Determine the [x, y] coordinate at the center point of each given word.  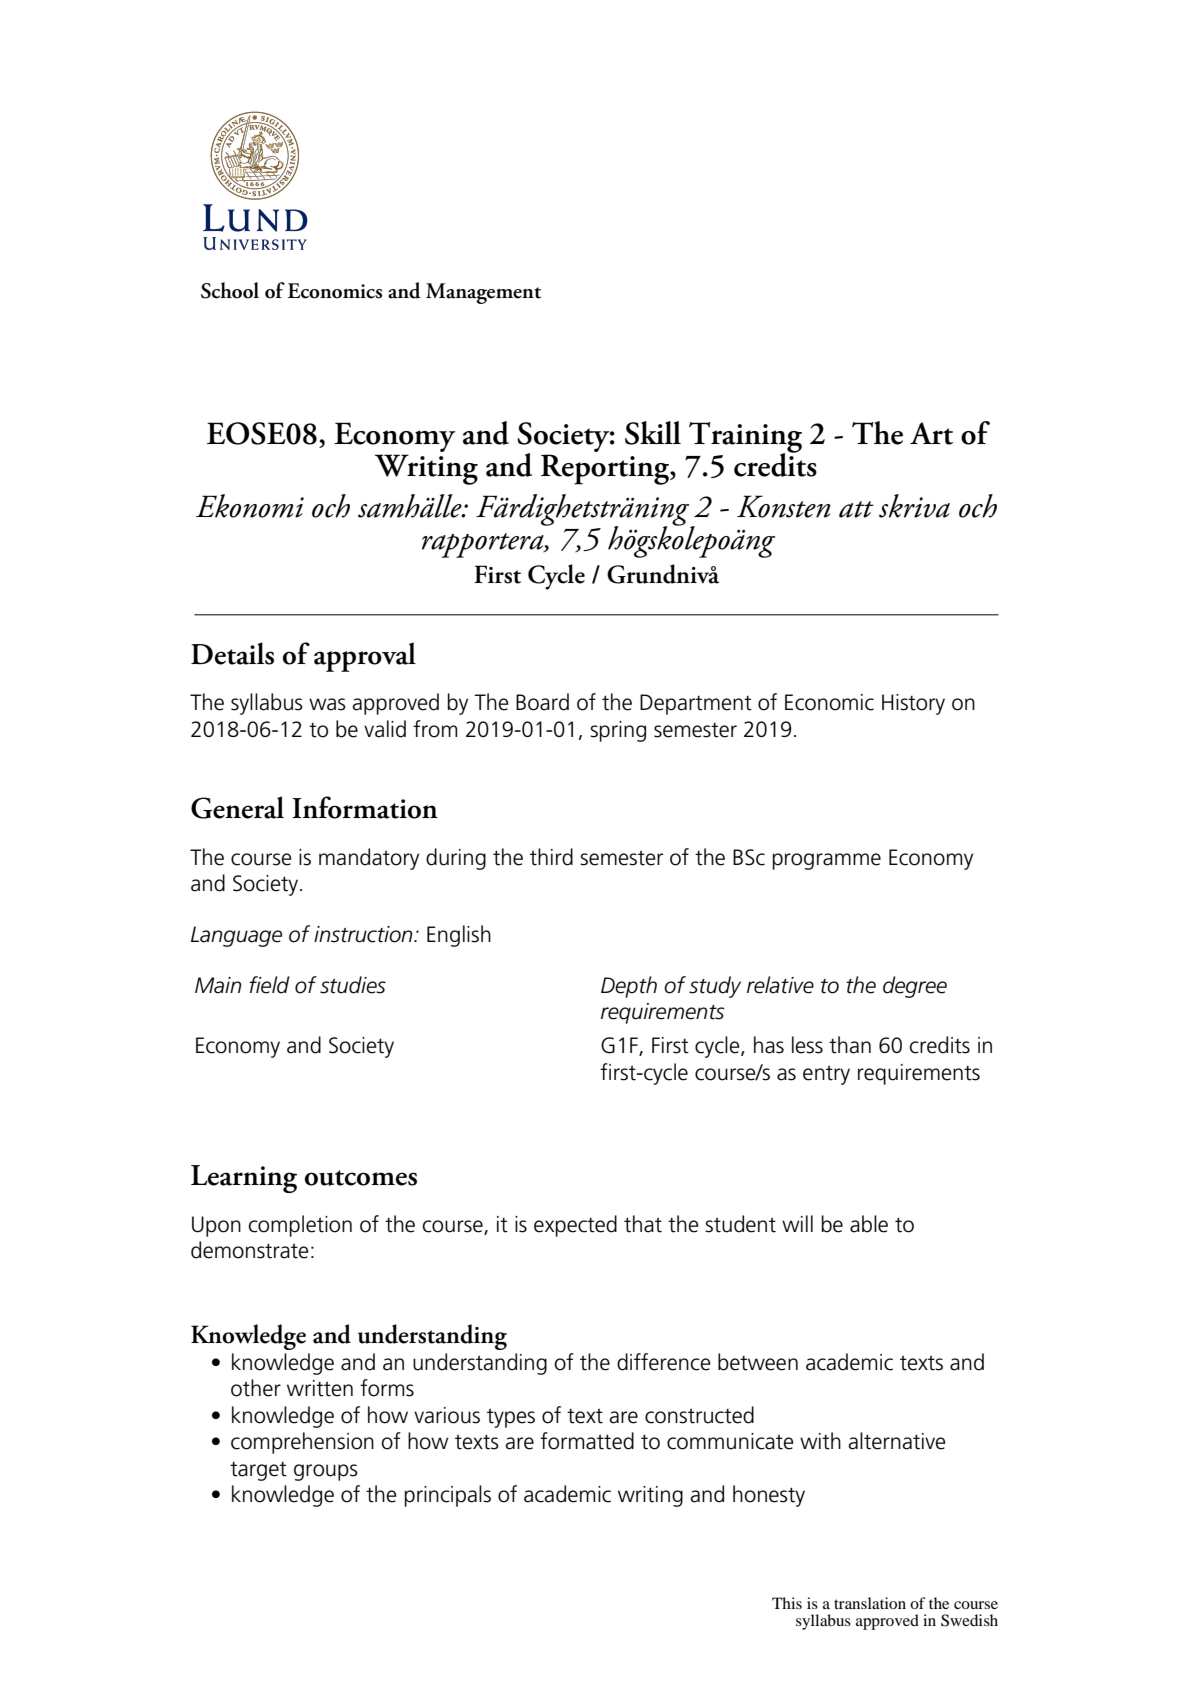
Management [483, 293]
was [327, 704]
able [869, 1224]
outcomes [361, 1178]
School [230, 290]
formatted [587, 1441]
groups [326, 1472]
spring [618, 731]
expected [575, 1226]
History [913, 704]
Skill [653, 433]
